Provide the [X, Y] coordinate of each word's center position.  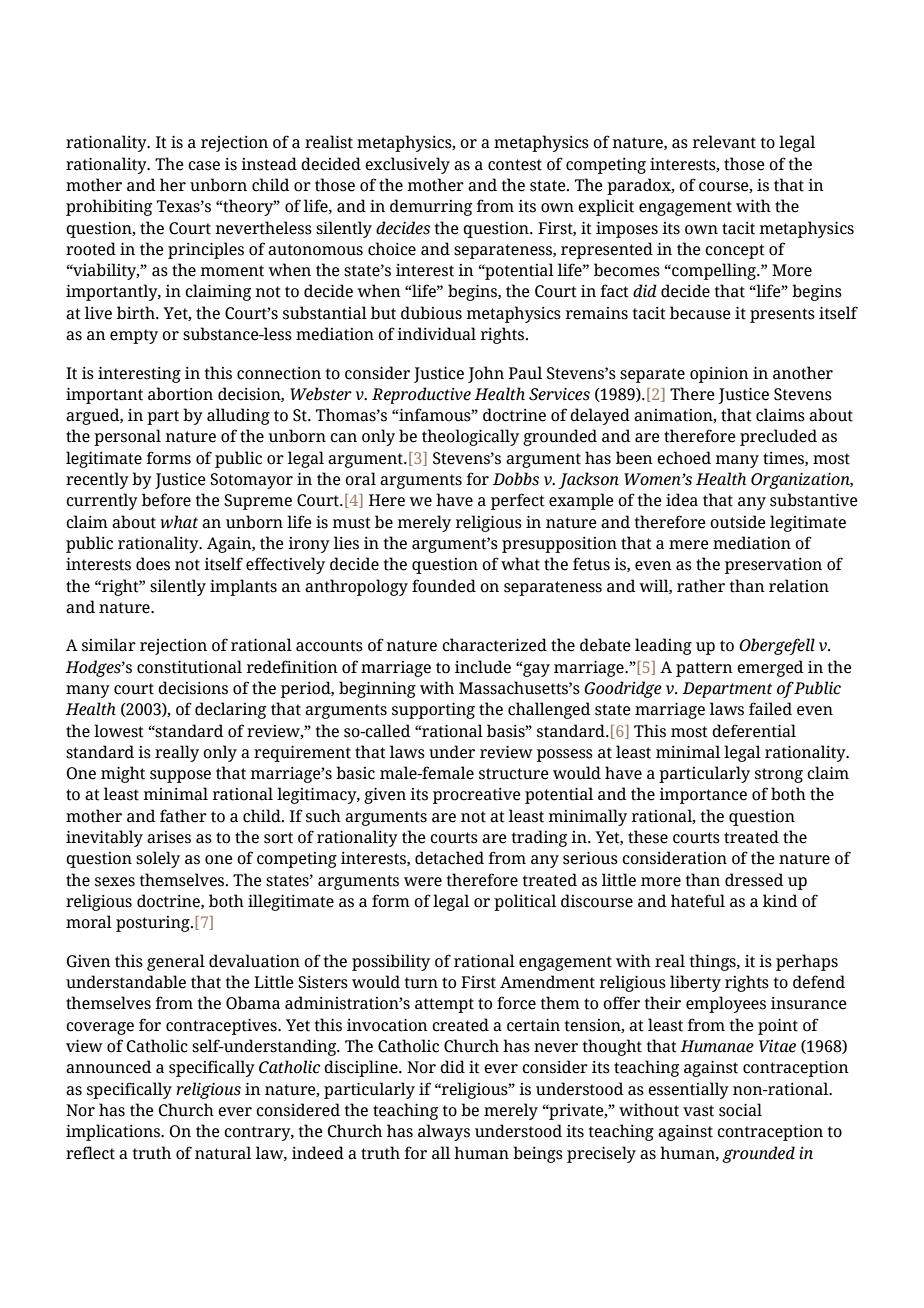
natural [223, 1153]
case [204, 166]
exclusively [407, 165]
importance [703, 796]
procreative [477, 796]
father [183, 816]
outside [738, 522]
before [166, 500]
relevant [724, 142]
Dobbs [516, 479]
